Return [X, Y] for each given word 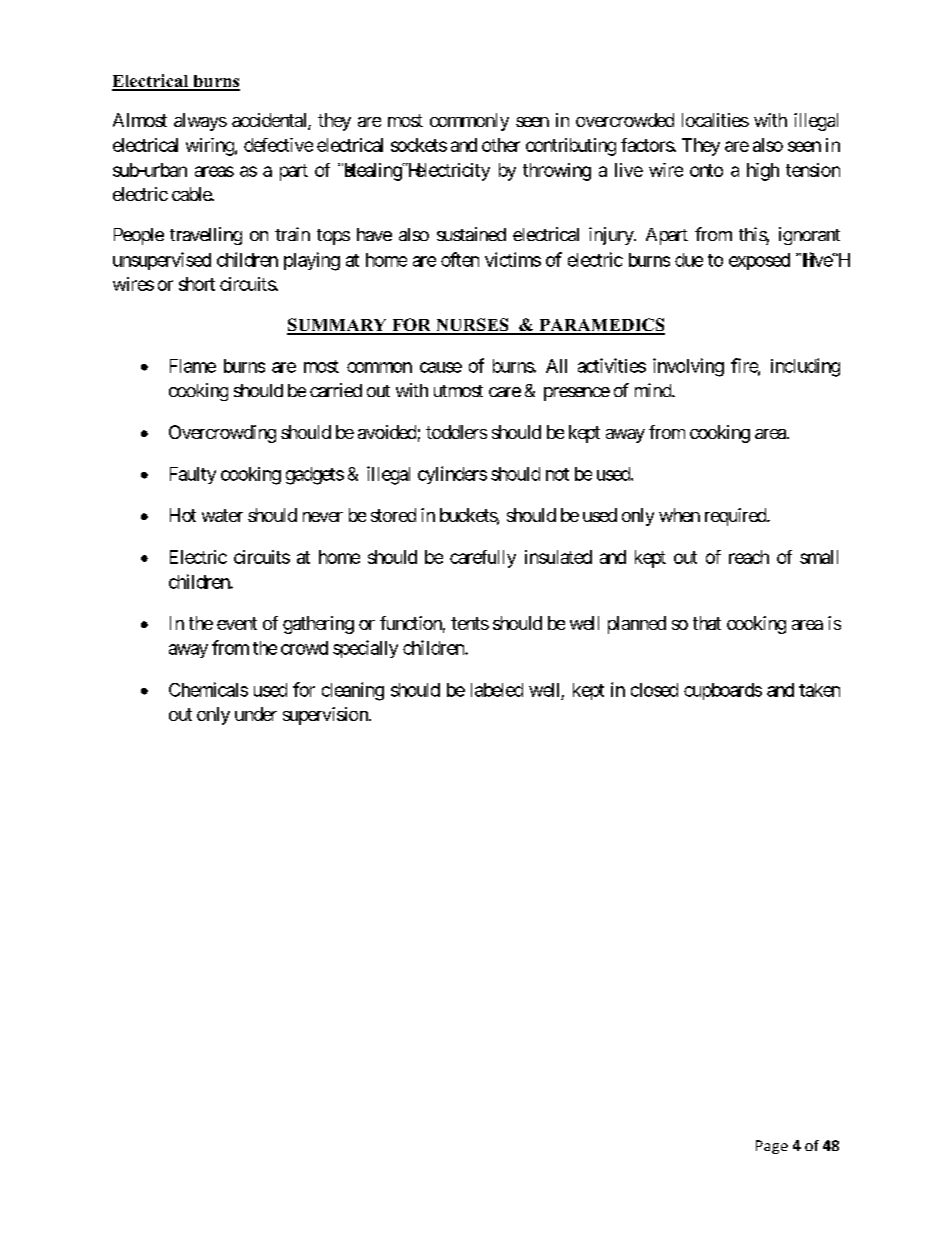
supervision [326, 716]
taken [819, 690]
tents [470, 623]
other [501, 145]
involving [688, 367]
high [763, 172]
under [256, 714]
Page [772, 1147]
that [707, 623]
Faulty [193, 475]
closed [654, 690]
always [200, 122]
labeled [497, 690]
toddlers [456, 432]
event [237, 623]
